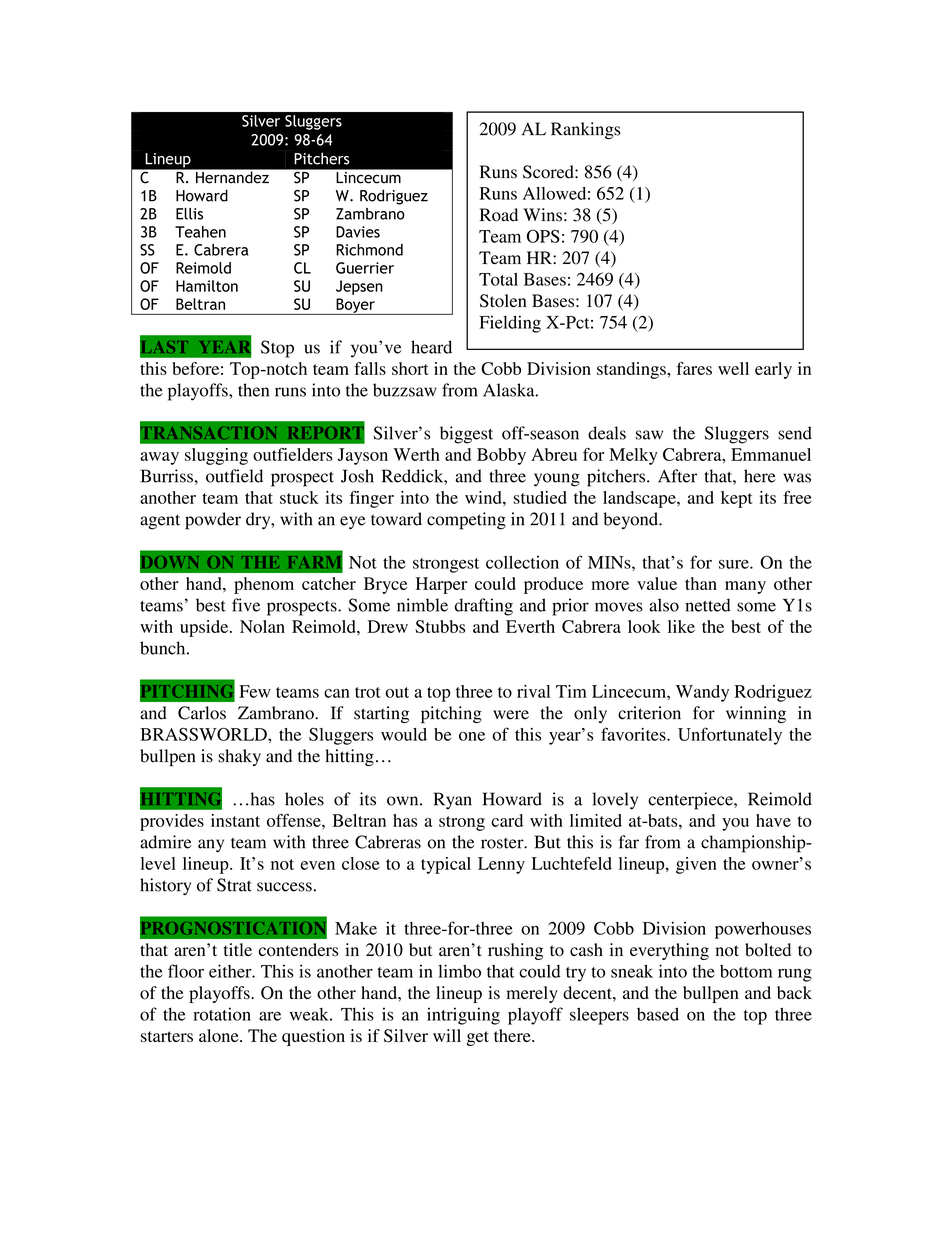 This screenshot has height=1233, width=952. Describe the element at coordinates (222, 1014) in the screenshot. I see `rotation` at that location.
